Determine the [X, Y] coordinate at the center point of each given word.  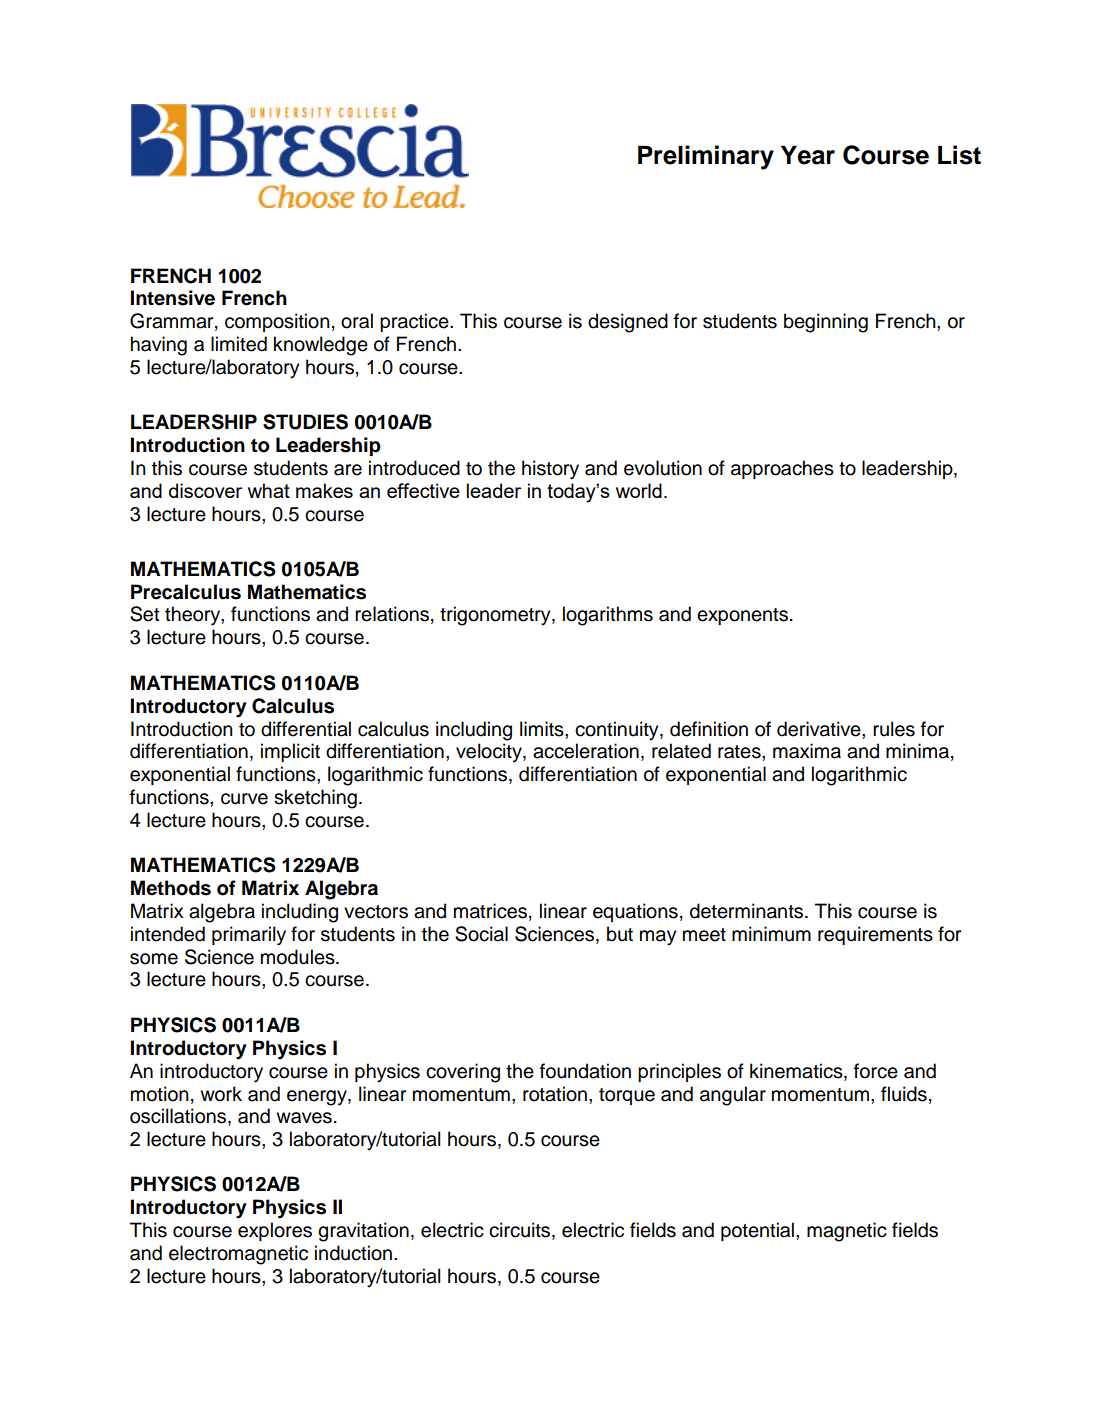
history [550, 470]
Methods [171, 888]
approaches [782, 469]
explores [275, 1231]
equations [635, 912]
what [269, 490]
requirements [875, 935]
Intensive [173, 298]
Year [808, 155]
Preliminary [706, 157]
